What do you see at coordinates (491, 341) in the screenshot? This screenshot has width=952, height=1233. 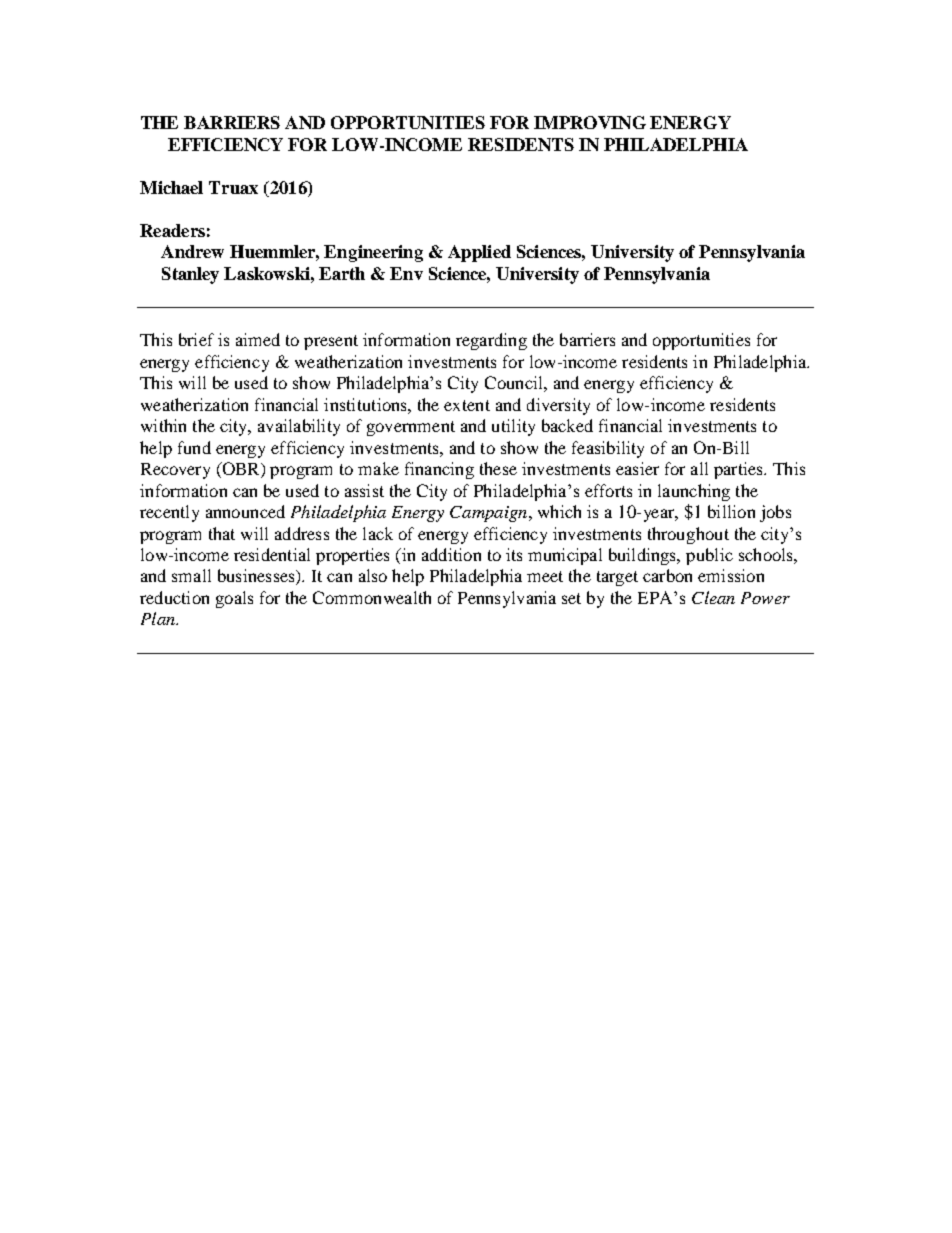 I see `regarding` at bounding box center [491, 341].
